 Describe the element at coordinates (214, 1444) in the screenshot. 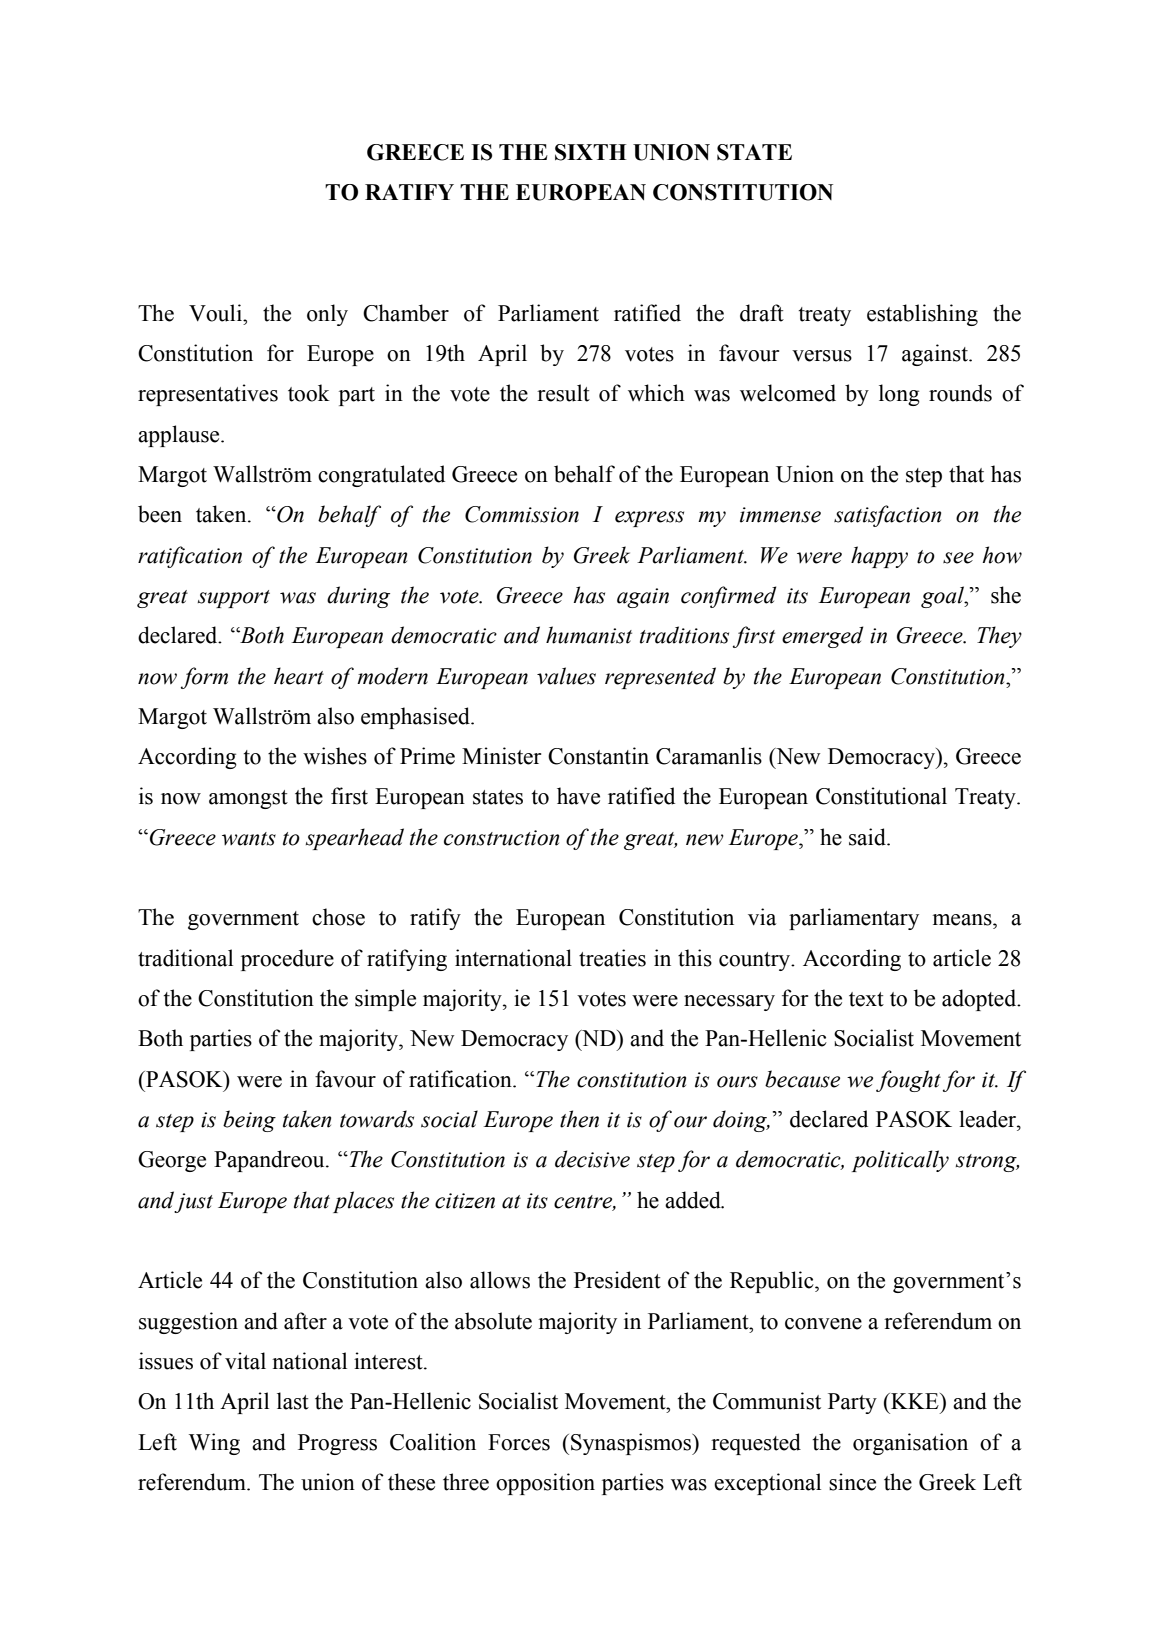

I see `Wing` at that location.
